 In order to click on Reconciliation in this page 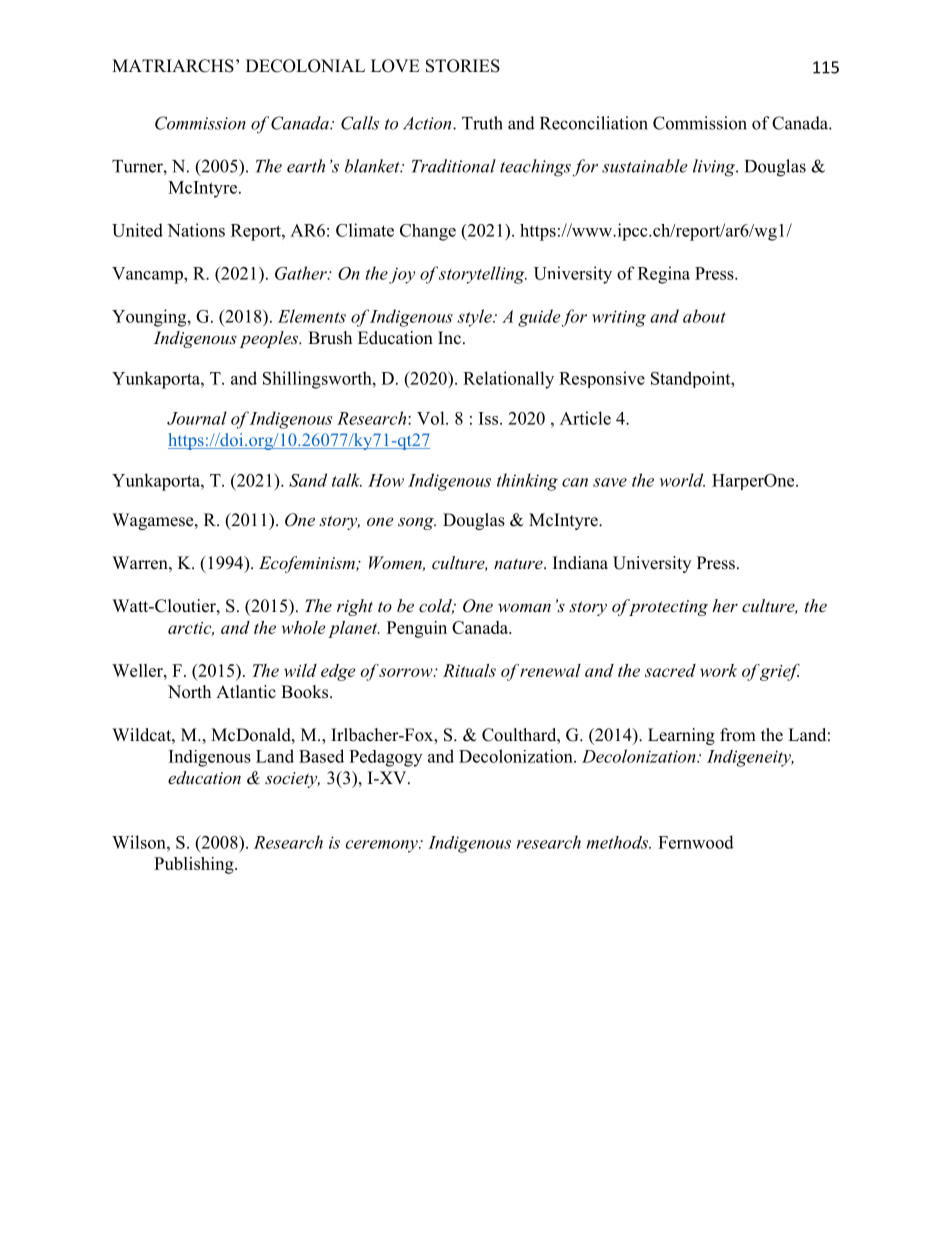, I will do `click(594, 123)`.
